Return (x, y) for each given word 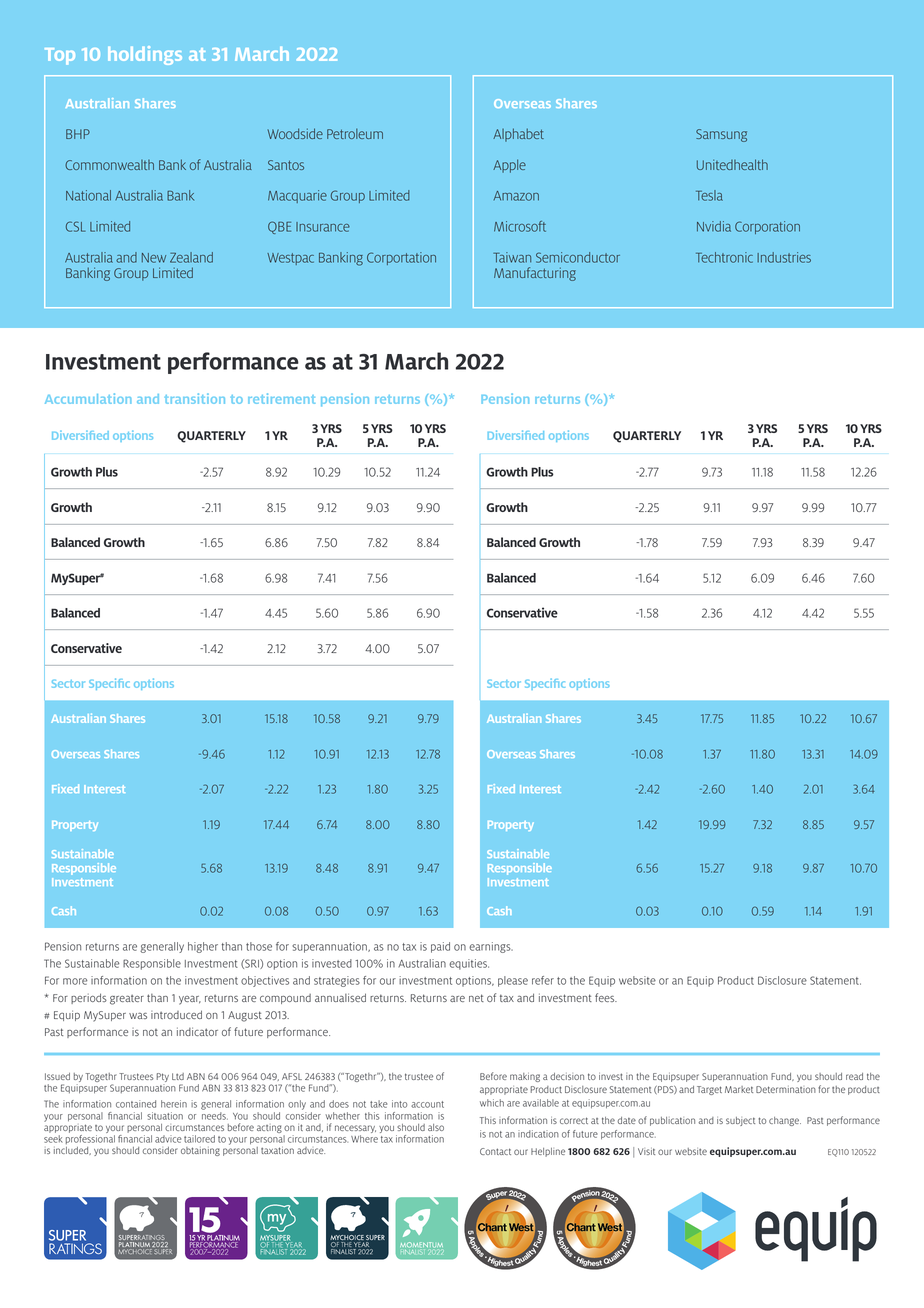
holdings (145, 55)
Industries (784, 257)
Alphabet (518, 135)
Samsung (721, 135)
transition (195, 398)
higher (203, 947)
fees (606, 997)
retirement (281, 398)
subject (740, 1121)
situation (165, 1116)
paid (440, 947)
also (436, 1127)
